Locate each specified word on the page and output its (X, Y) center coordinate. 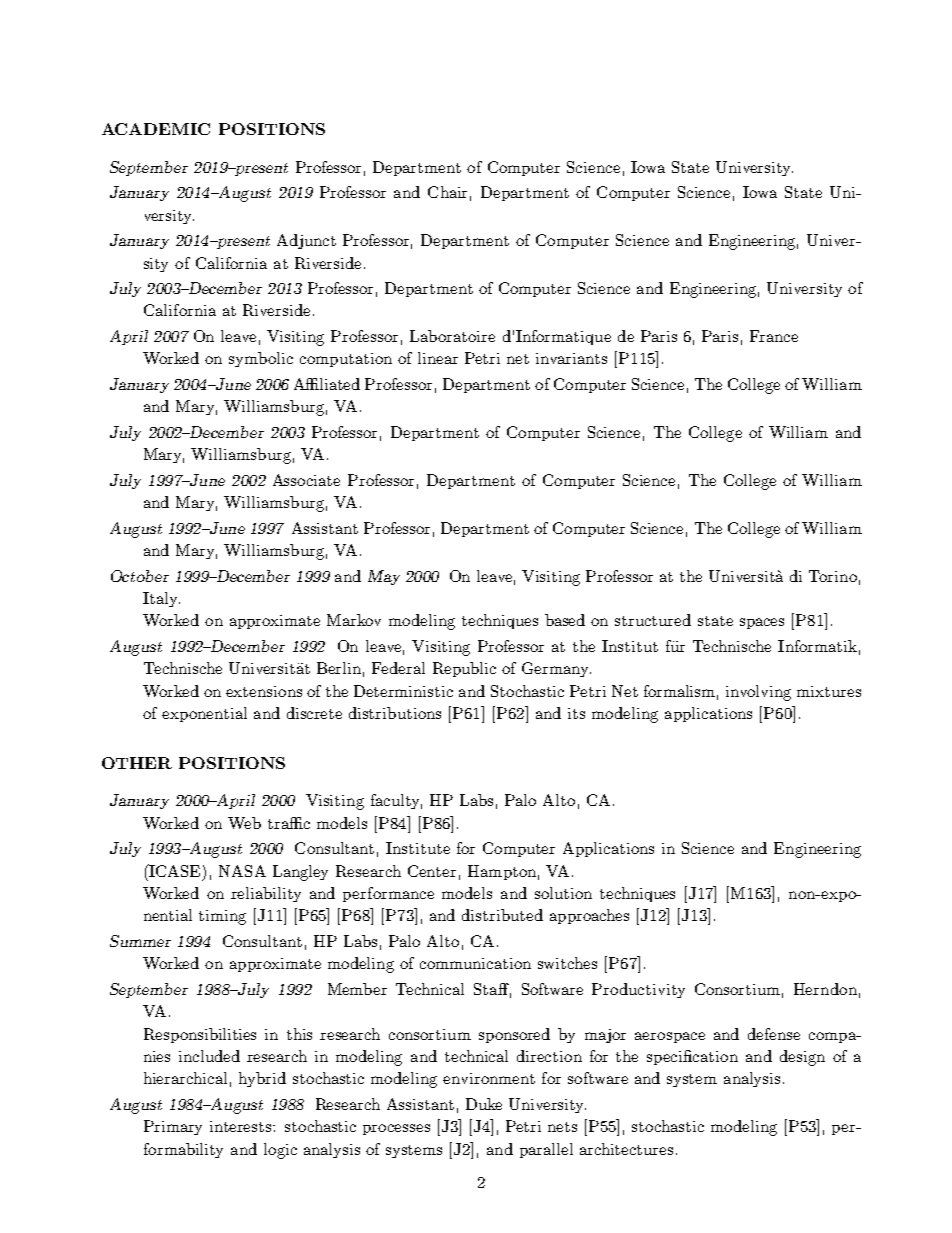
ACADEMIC (156, 129)
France (774, 336)
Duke (484, 1104)
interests (242, 1126)
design (802, 1058)
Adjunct (306, 241)
